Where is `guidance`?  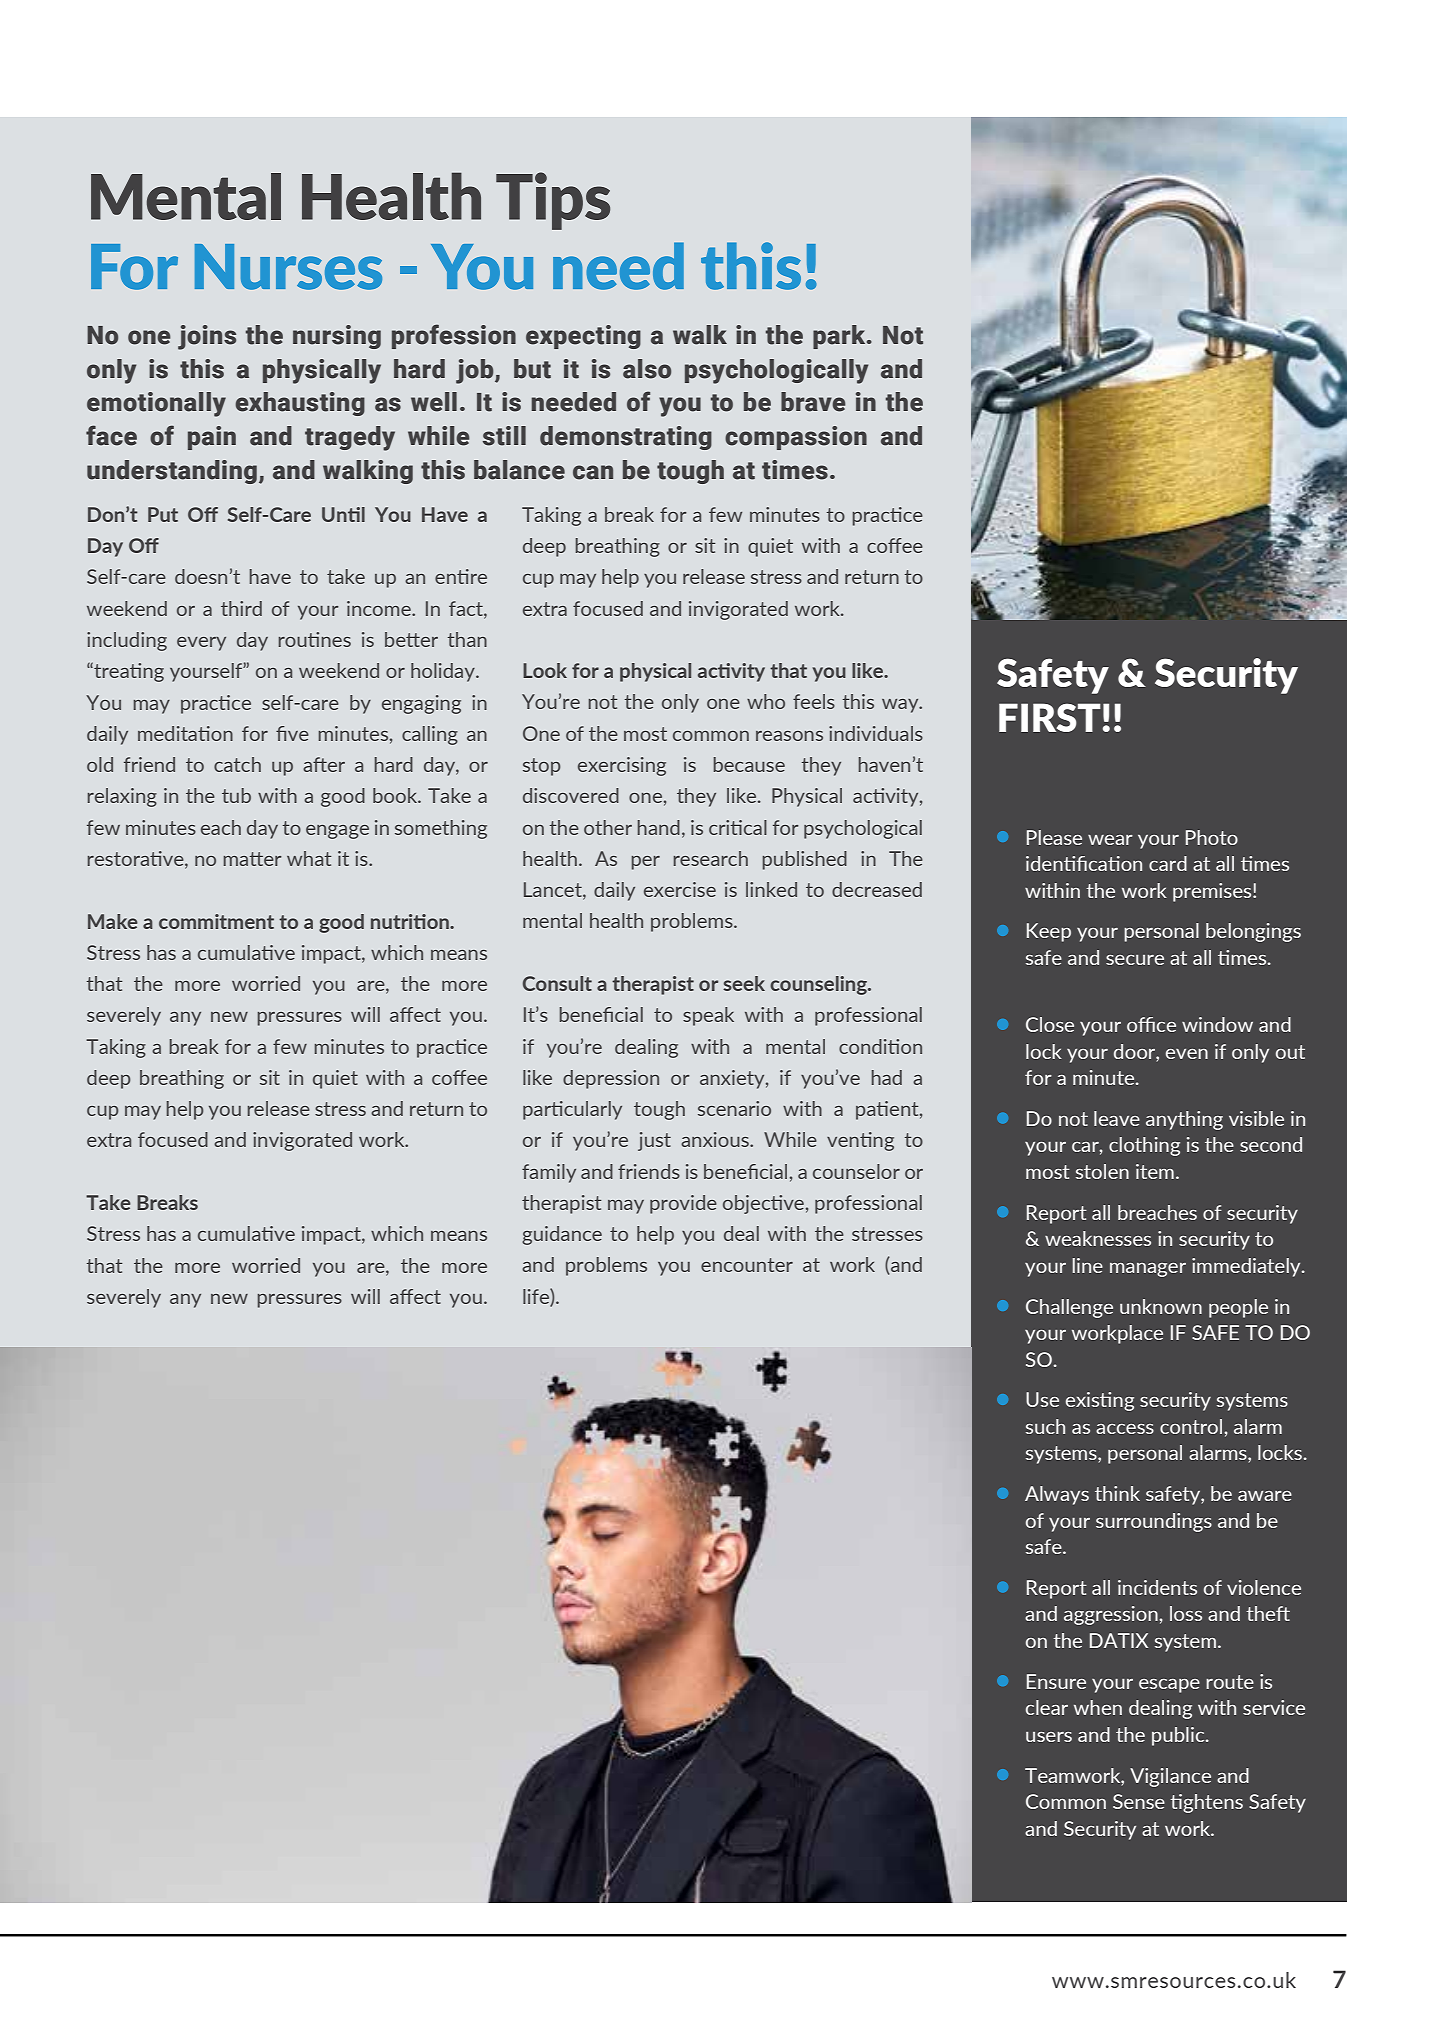 guidance is located at coordinates (562, 1235).
